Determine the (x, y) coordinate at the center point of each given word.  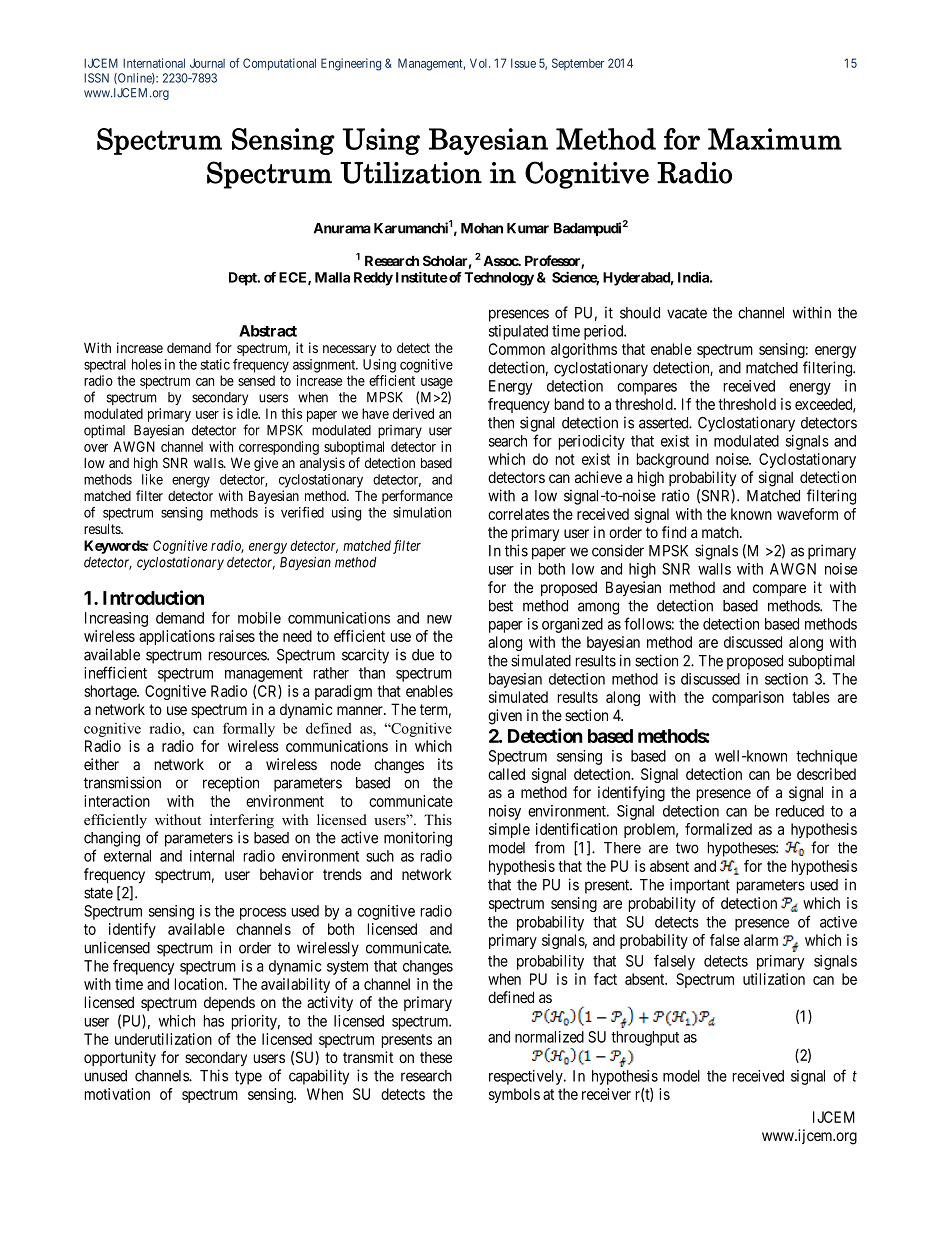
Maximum (775, 139)
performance (417, 497)
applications (177, 637)
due (423, 655)
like (152, 479)
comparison (748, 698)
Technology (499, 279)
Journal (207, 63)
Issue (523, 63)
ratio (676, 495)
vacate (687, 313)
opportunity (120, 1058)
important (700, 886)
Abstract (268, 331)
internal (212, 856)
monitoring (418, 839)
